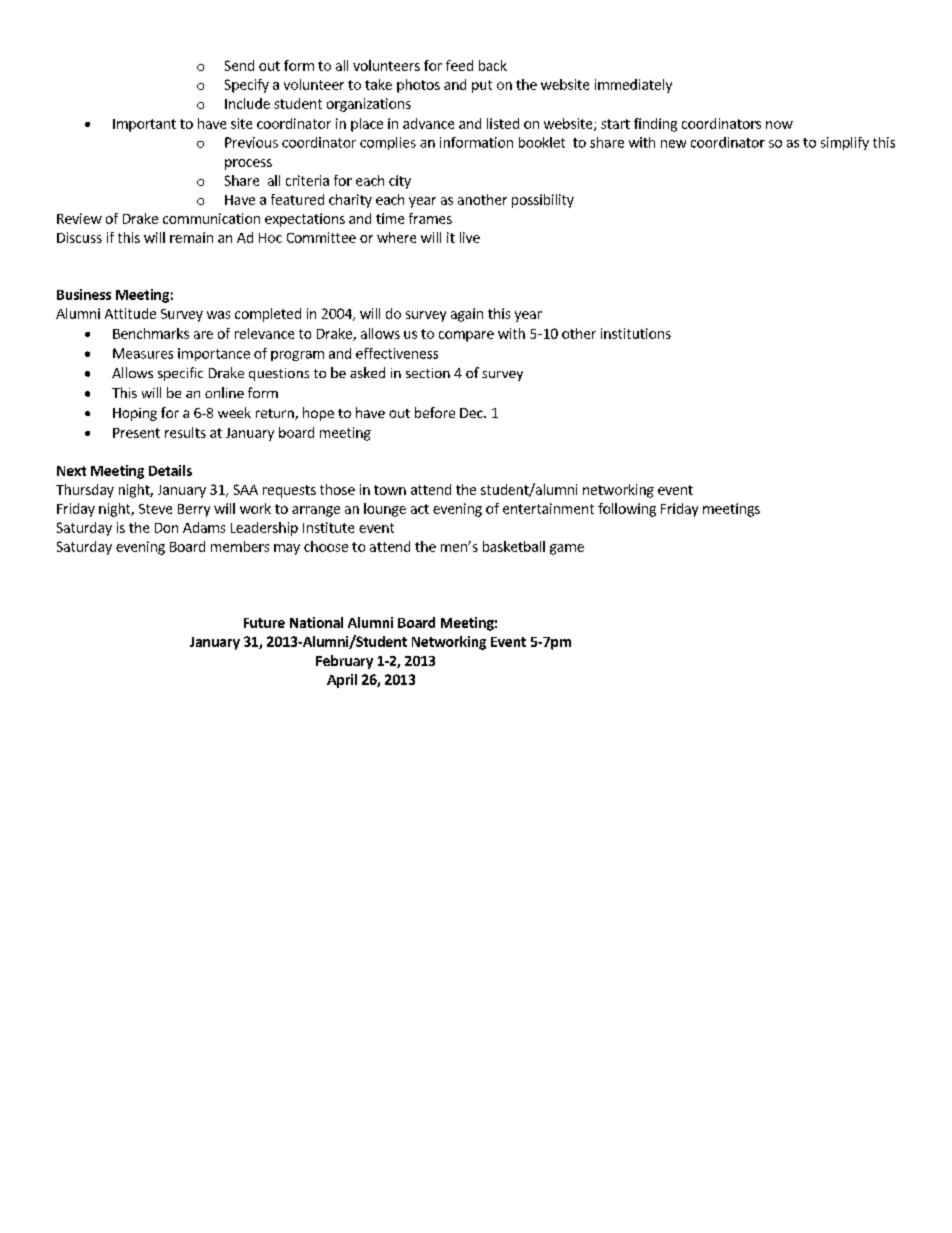  I want to click on Steve, so click(155, 509).
